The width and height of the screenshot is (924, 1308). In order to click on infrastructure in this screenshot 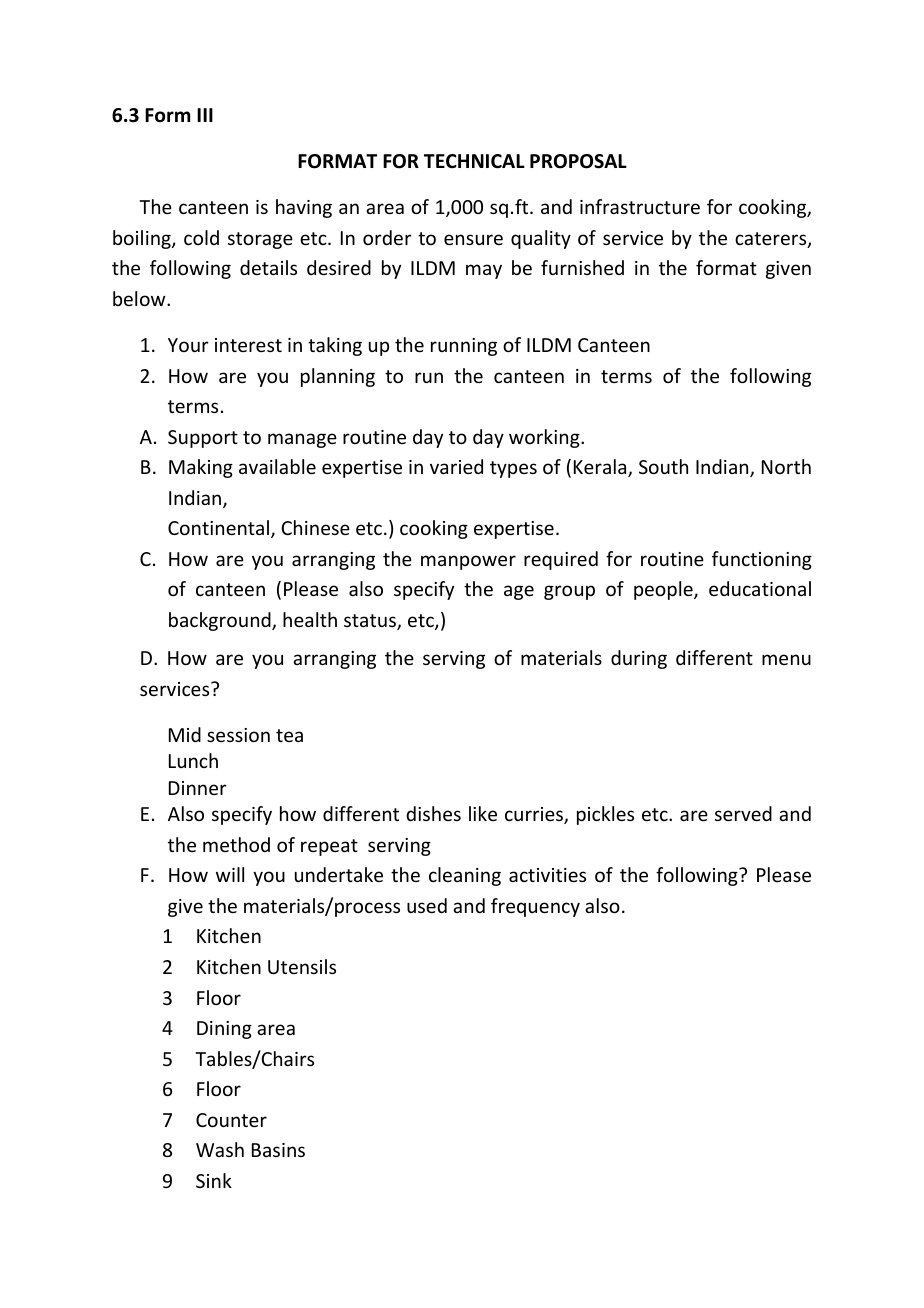, I will do `click(640, 206)`.
